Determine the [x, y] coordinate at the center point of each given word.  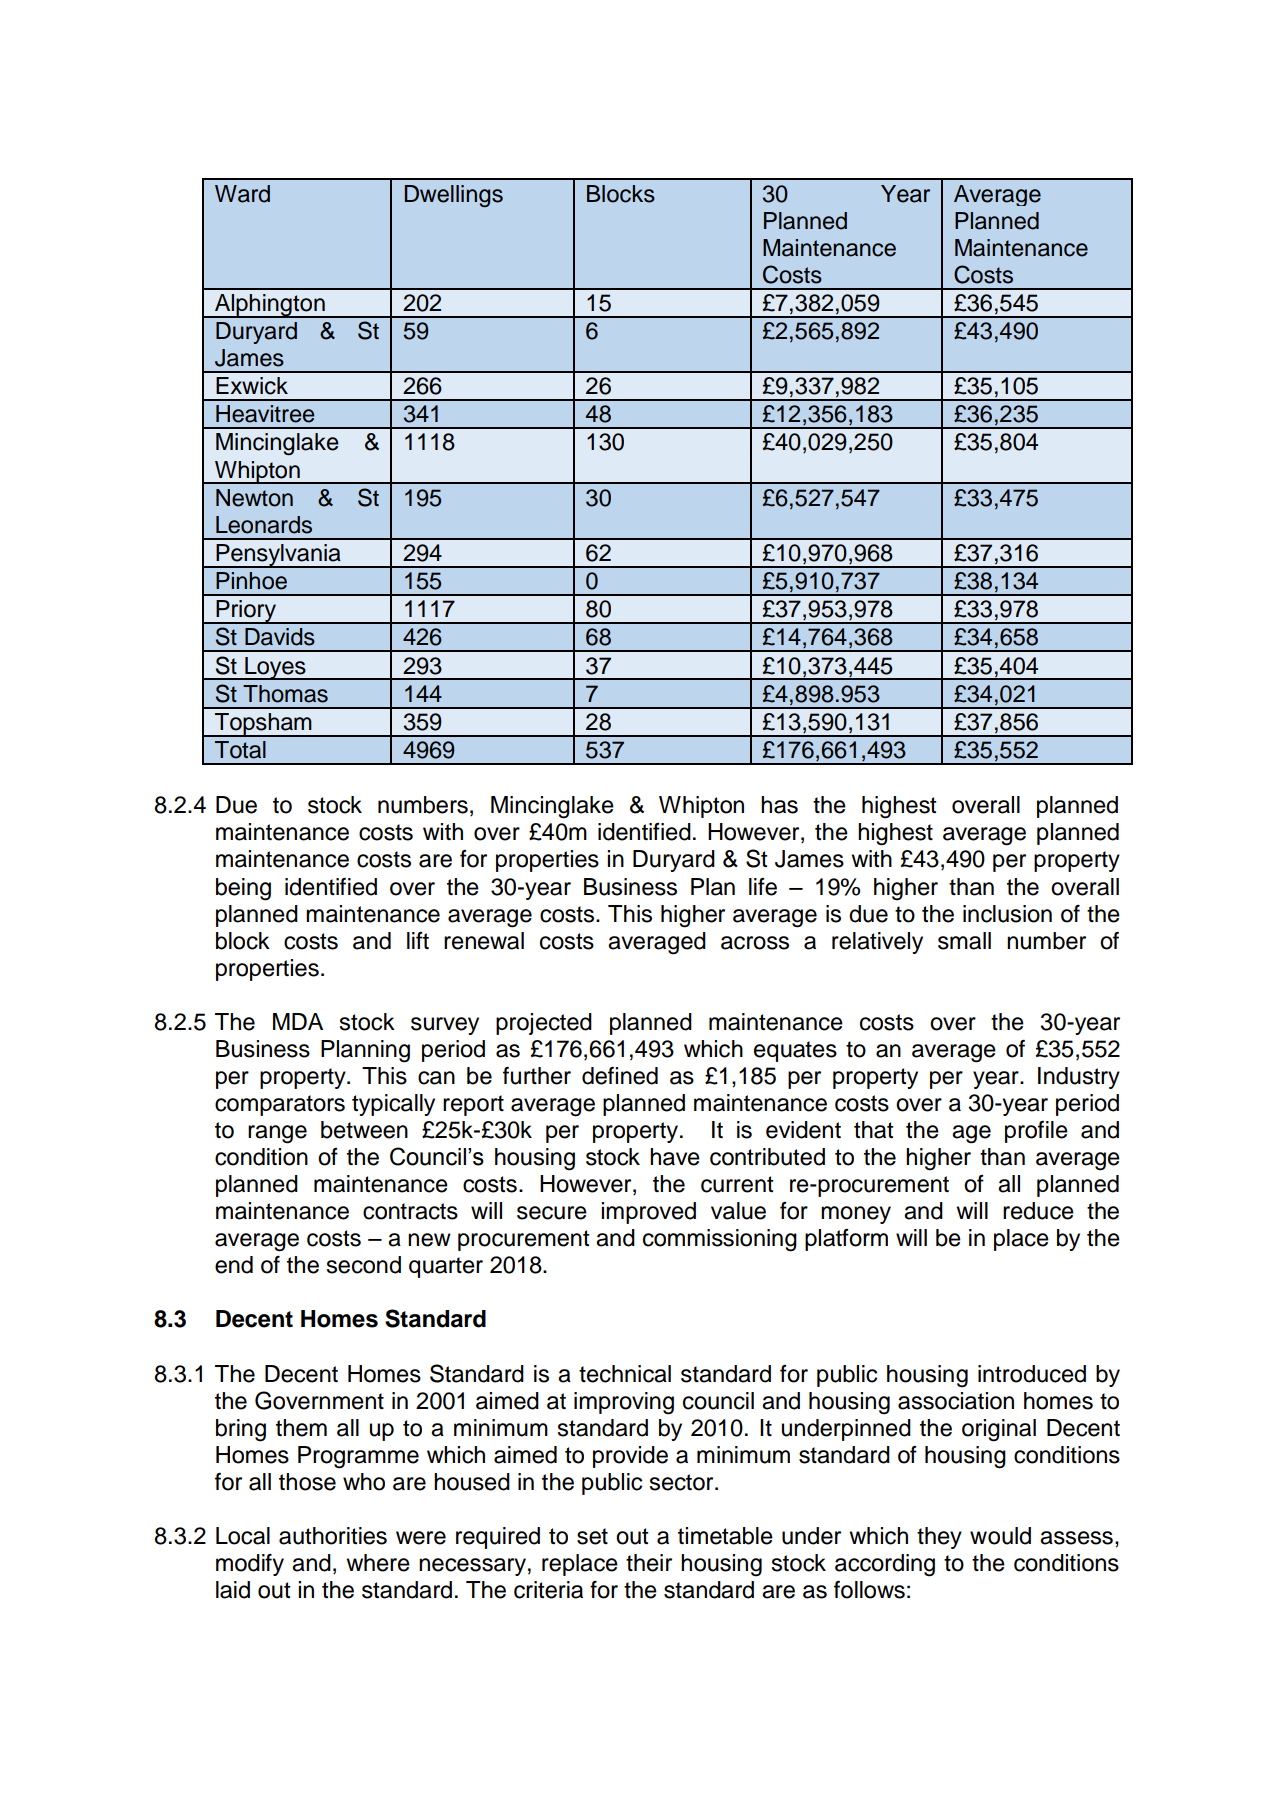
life [763, 887]
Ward [242, 194]
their [649, 1563]
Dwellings [454, 196]
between [364, 1130]
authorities [333, 1536]
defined [620, 1076]
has [779, 805]
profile [1036, 1132]
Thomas [285, 694]
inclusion [1007, 914]
